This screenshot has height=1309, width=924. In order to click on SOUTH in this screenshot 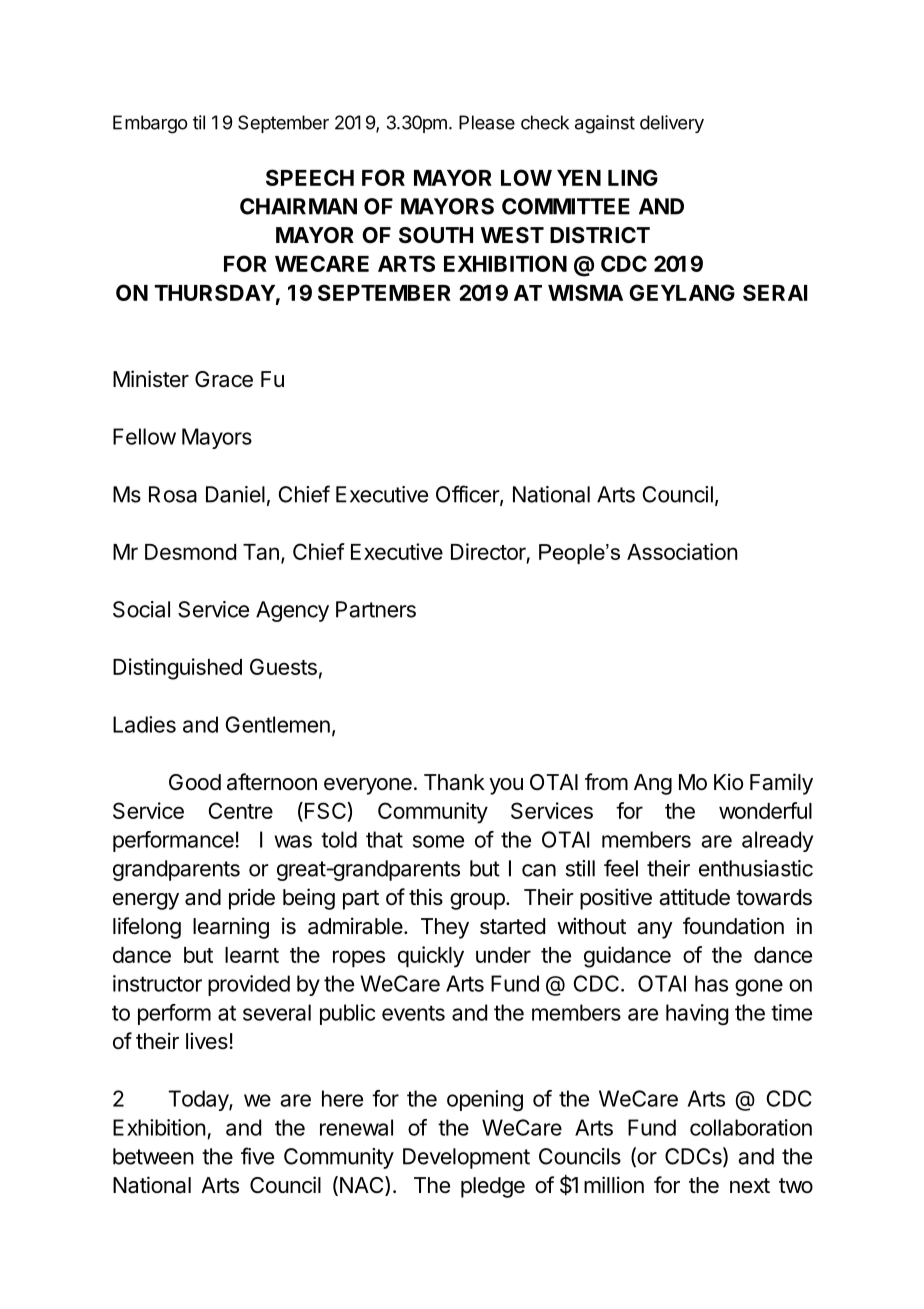, I will do `click(436, 235)`.
